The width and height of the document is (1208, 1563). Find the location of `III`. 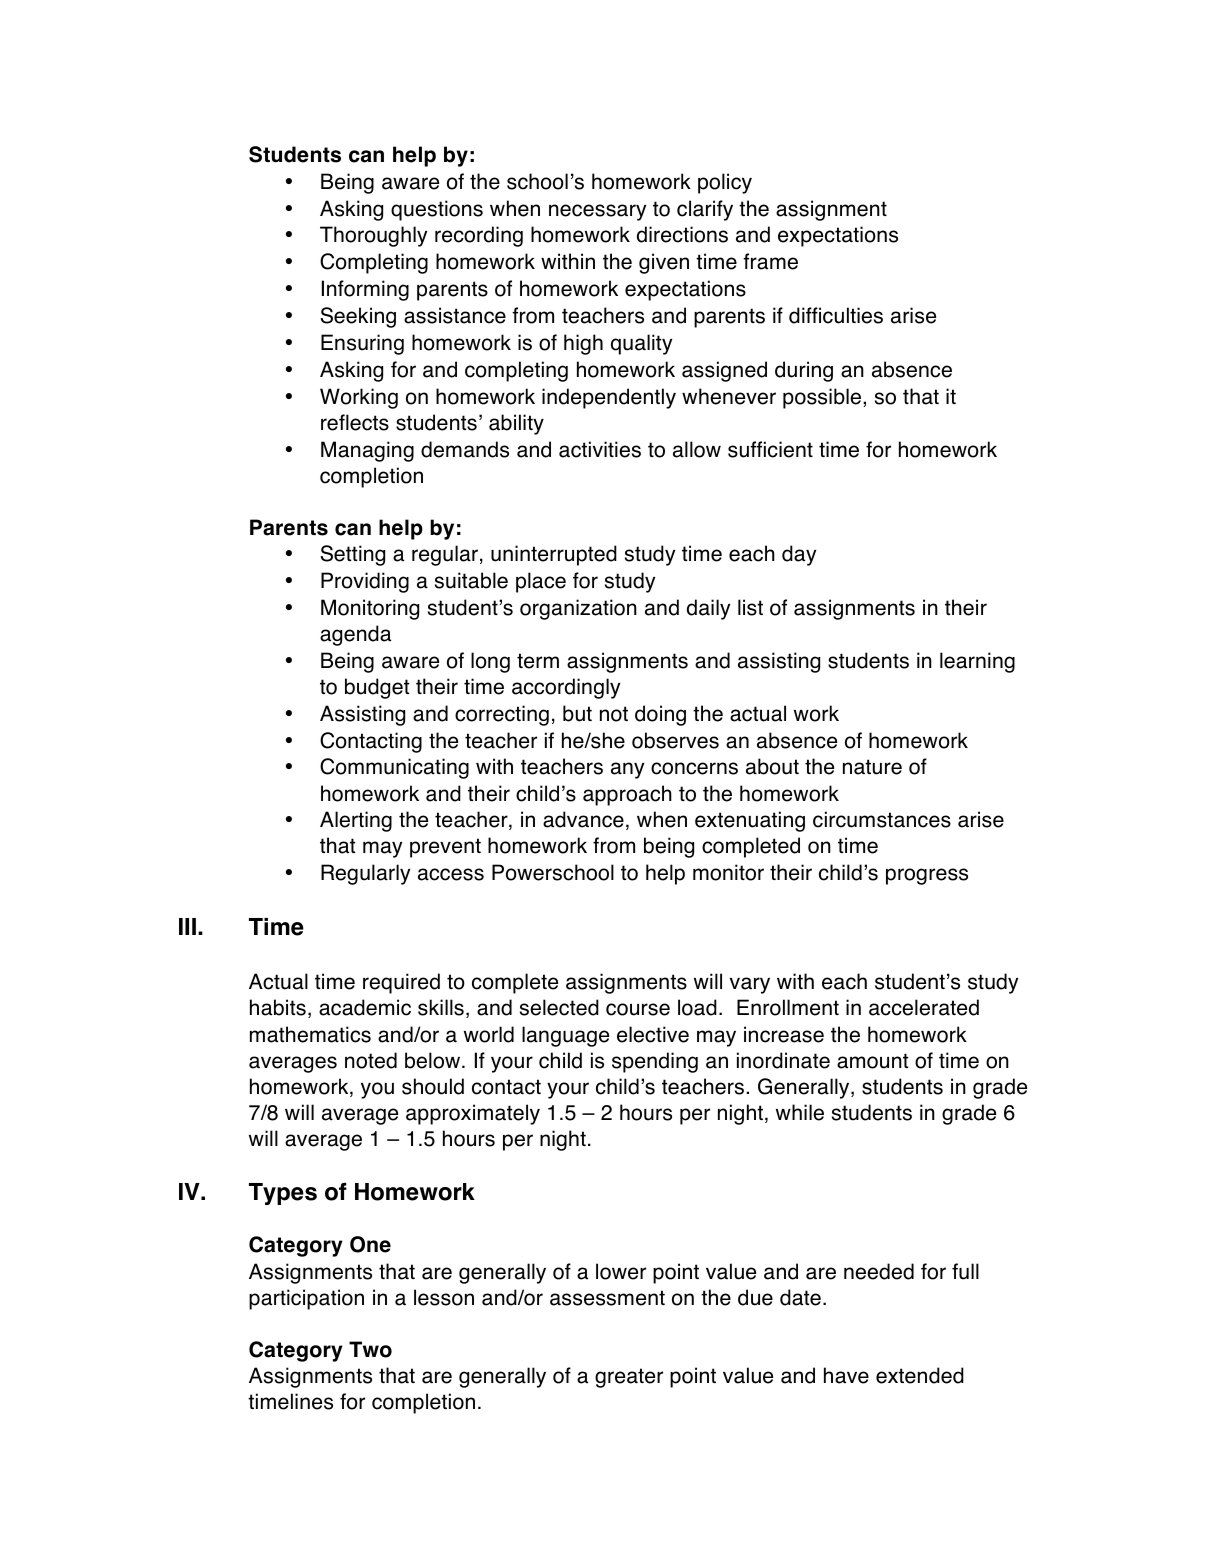

III is located at coordinates (187, 926).
